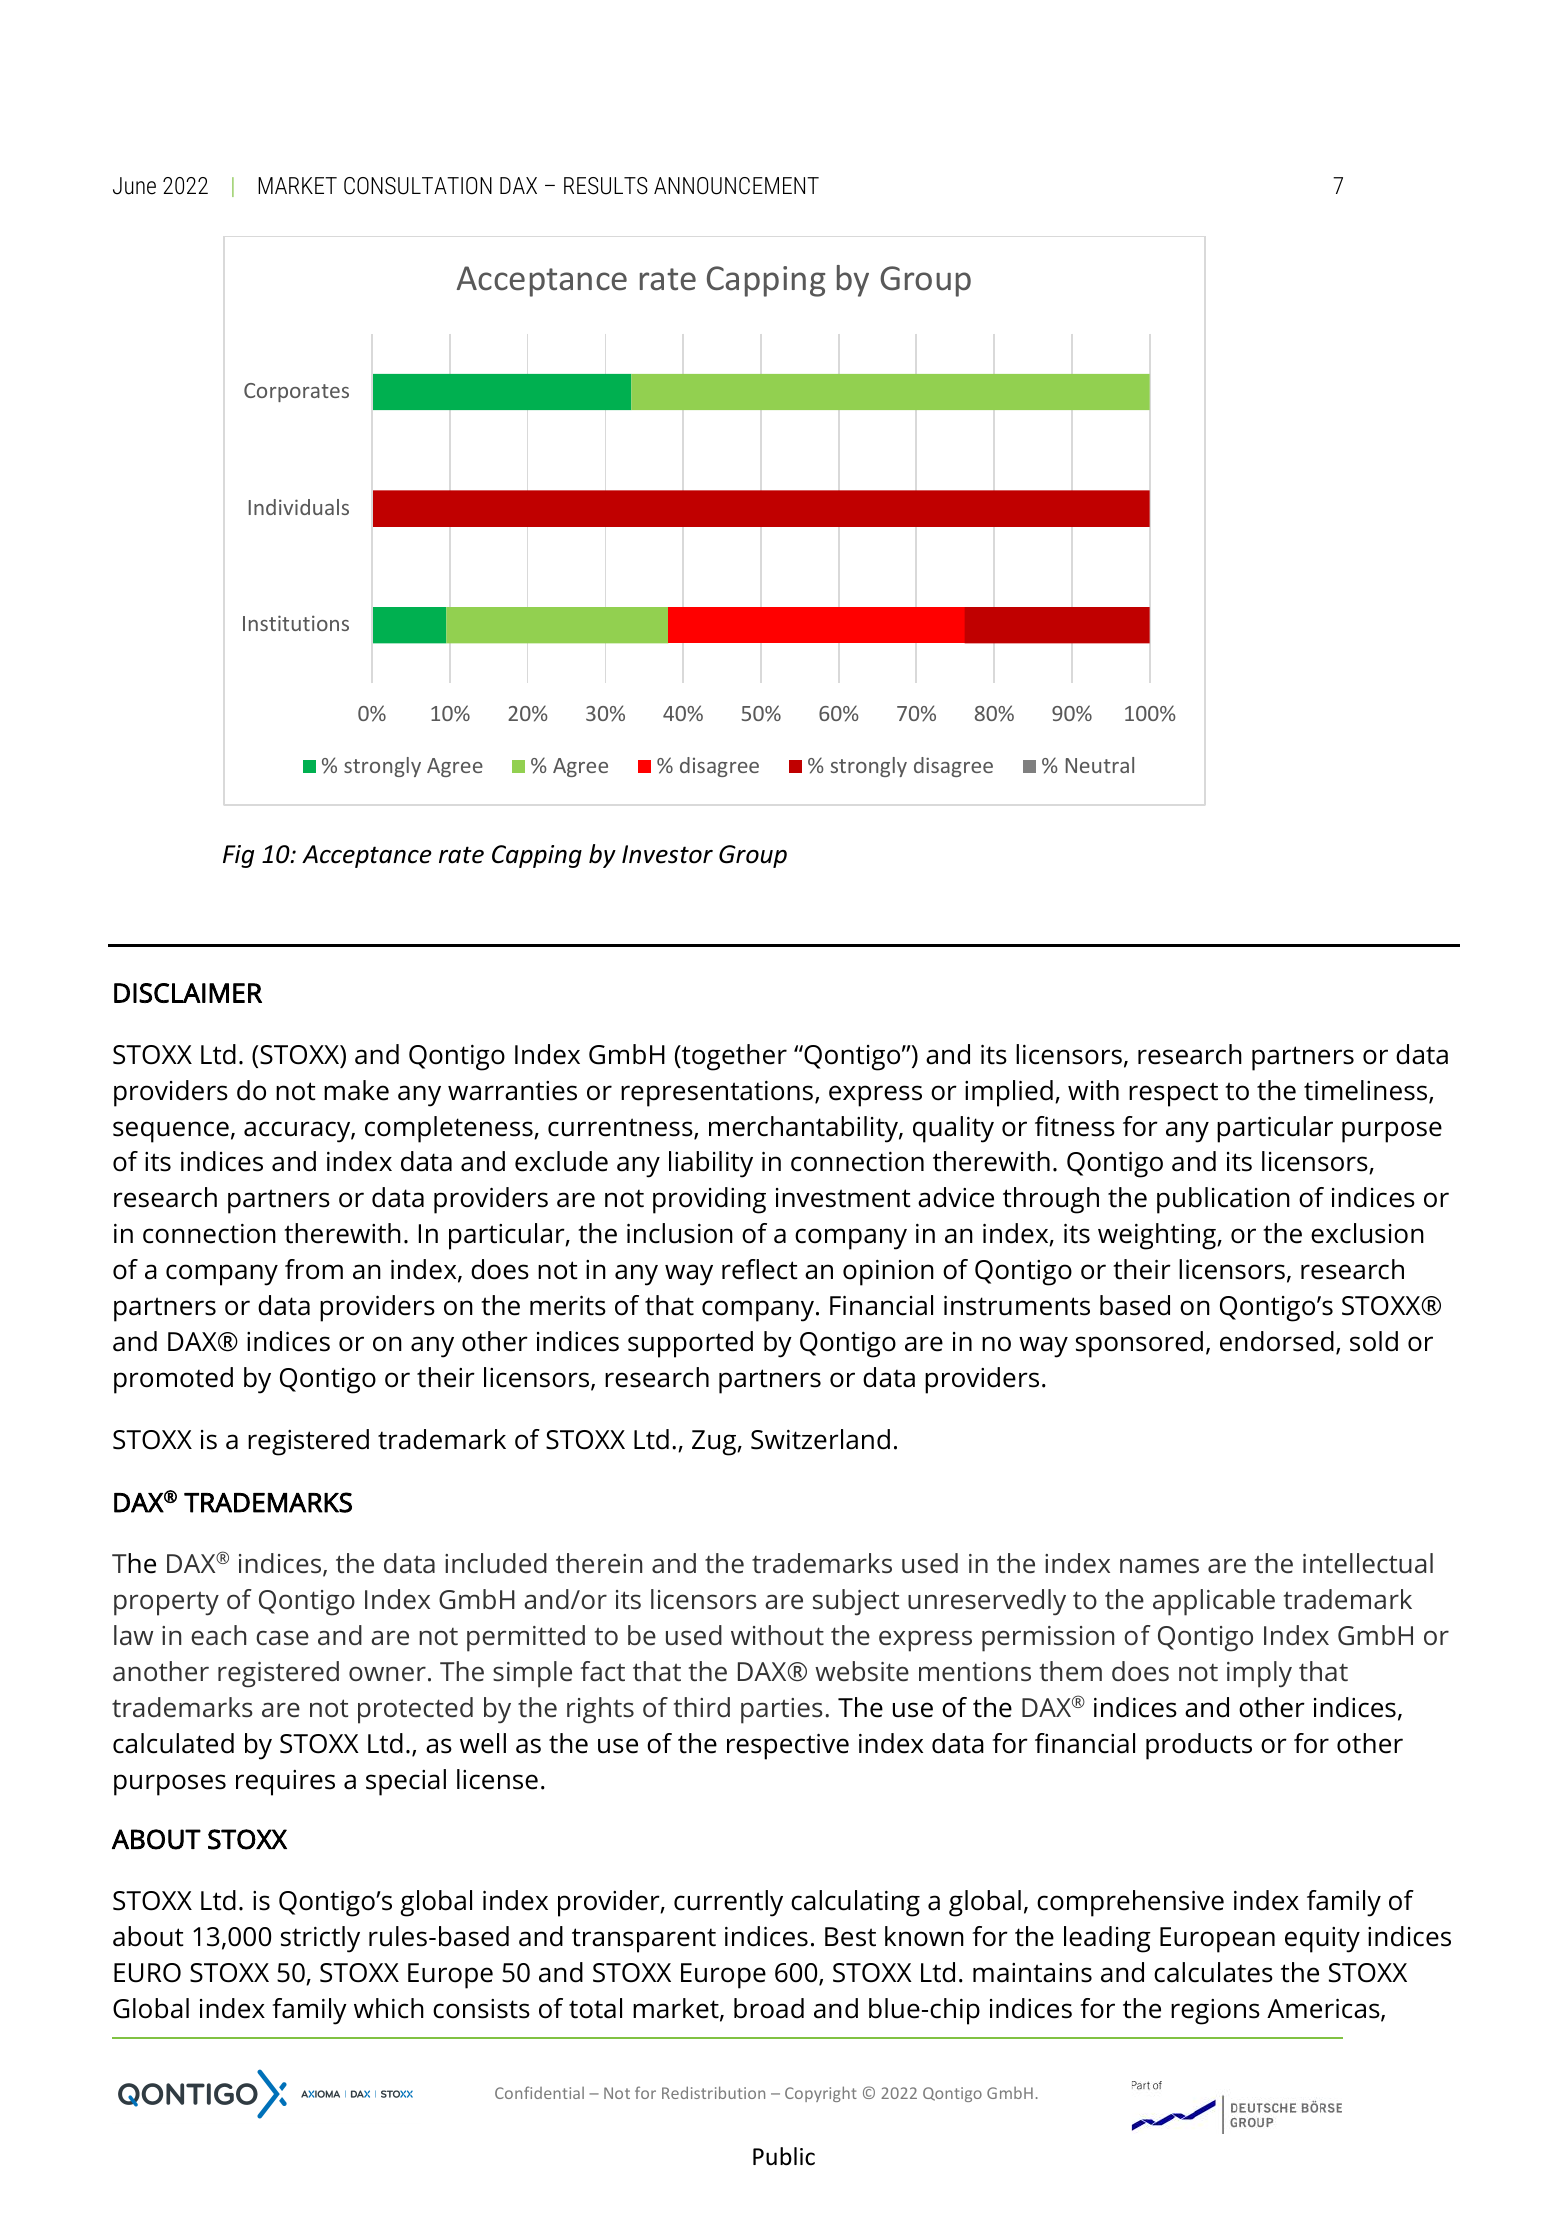  What do you see at coordinates (711, 1164) in the image?
I see `liability` at bounding box center [711, 1164].
